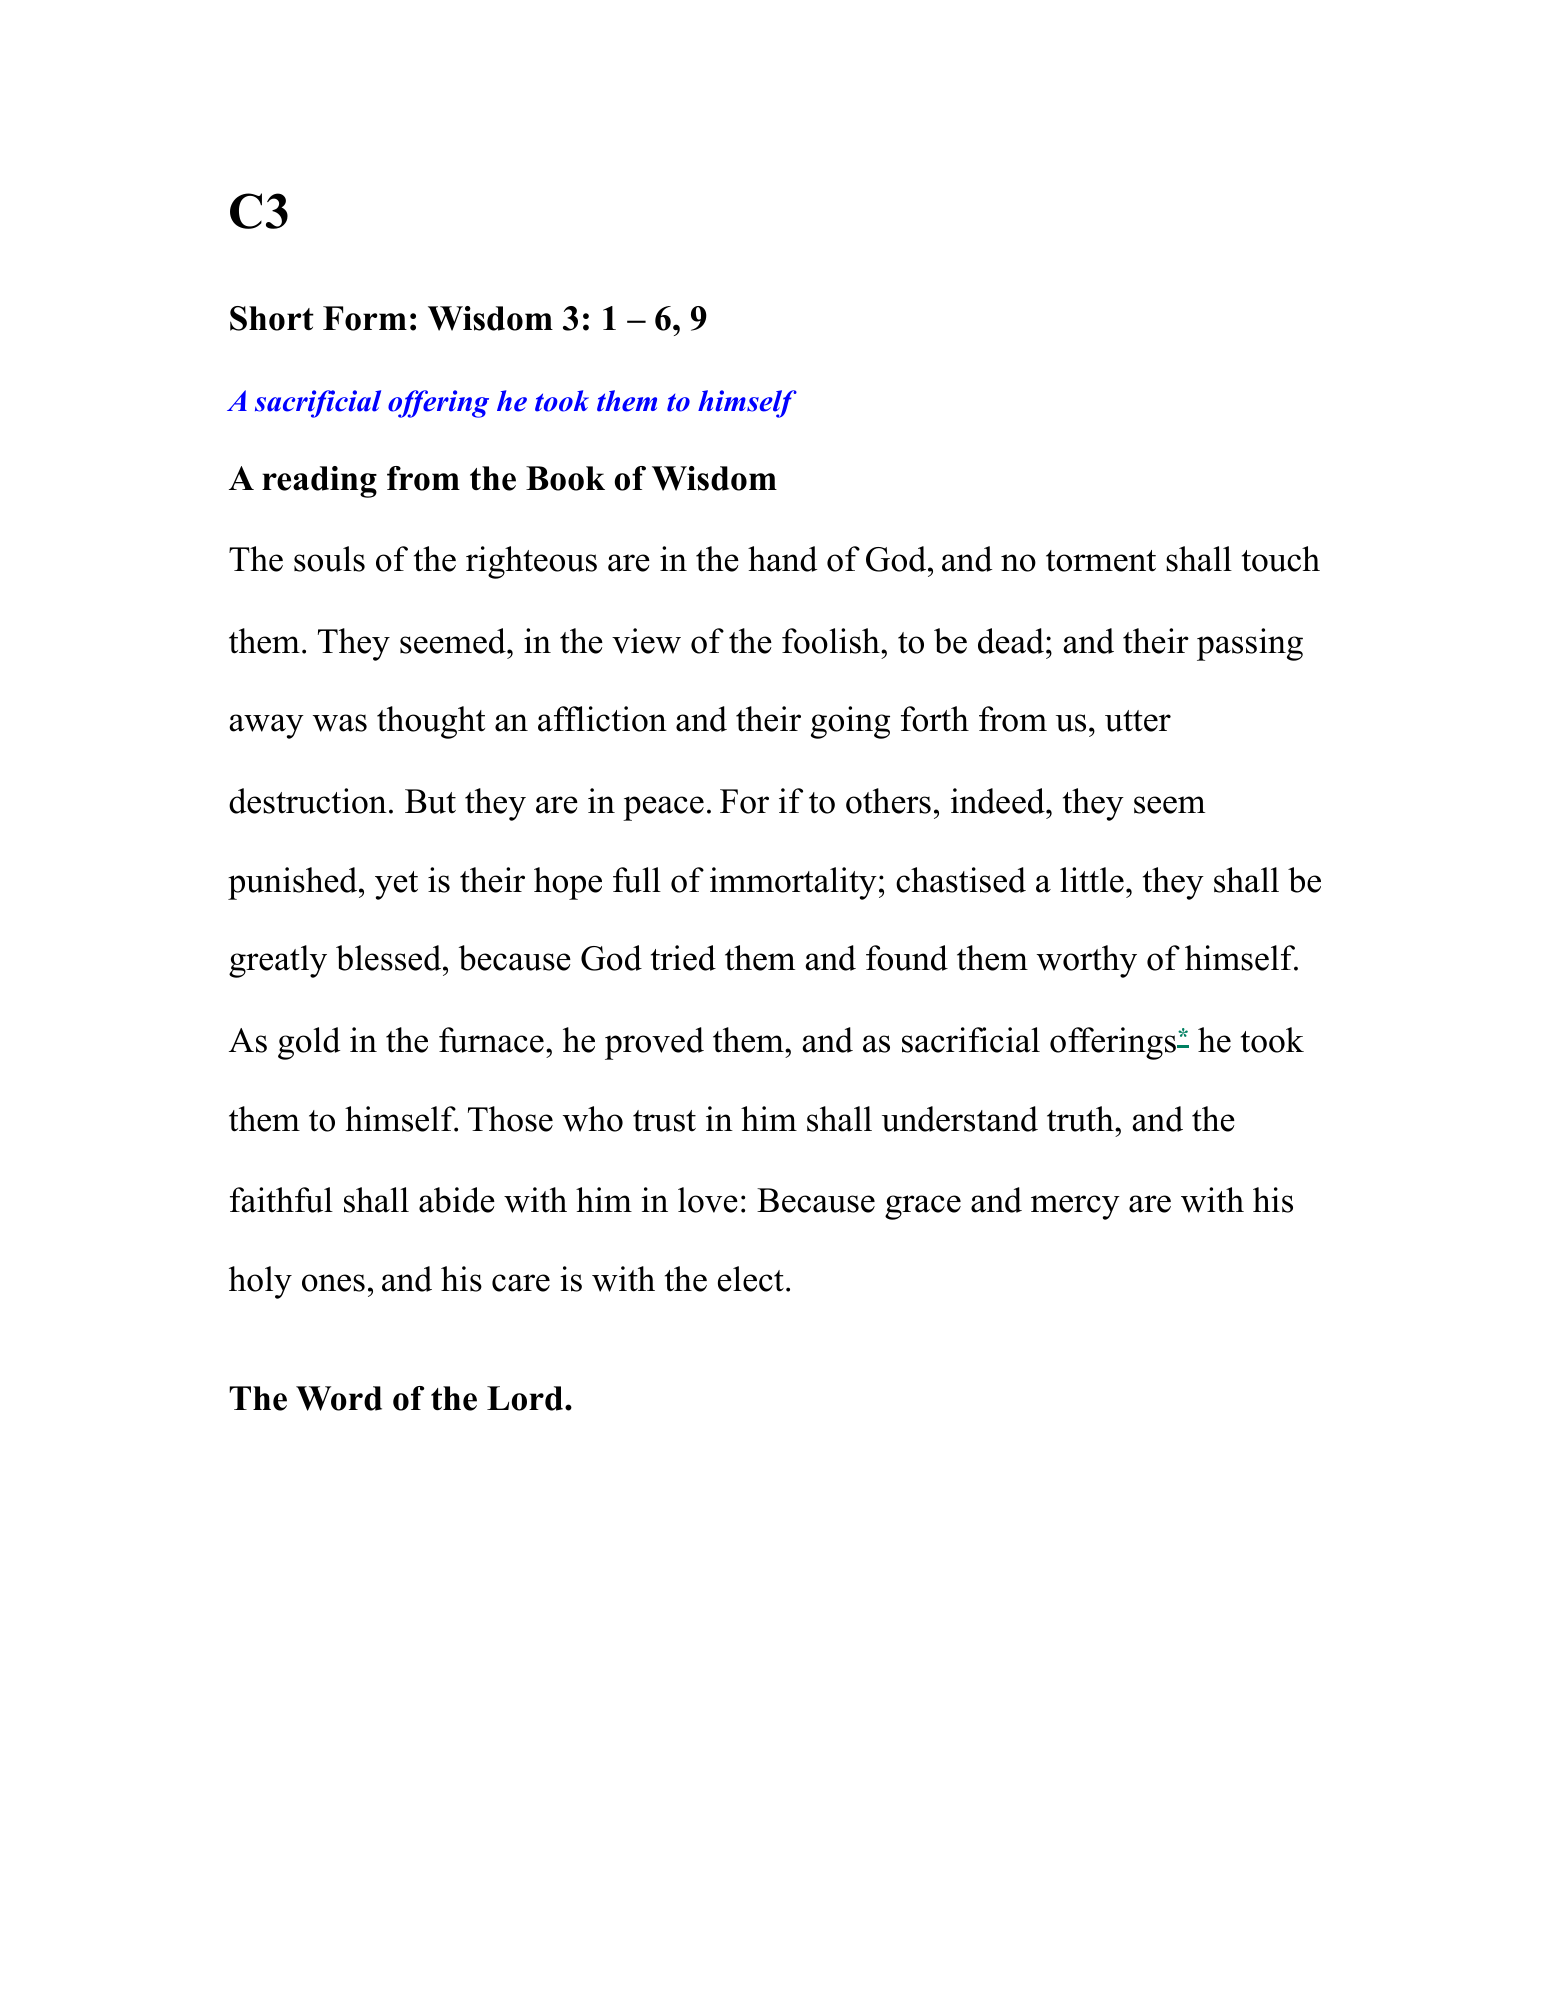 The height and width of the screenshot is (2013, 1555). I want to click on Form, so click(365, 318).
